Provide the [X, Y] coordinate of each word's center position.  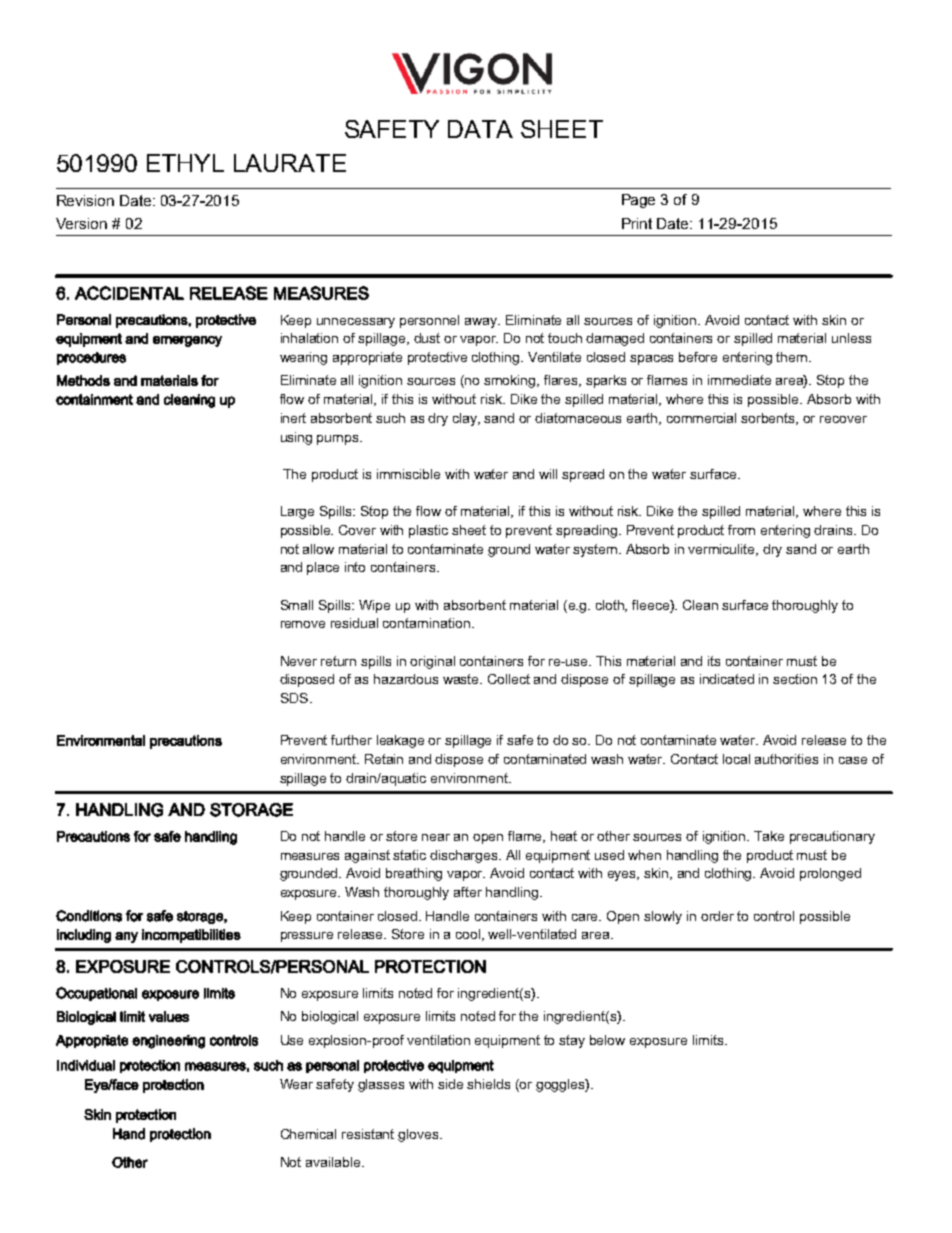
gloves [419, 1135]
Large [297, 512]
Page [638, 201]
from [741, 530]
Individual [86, 1065]
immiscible [408, 474]
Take [769, 836]
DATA [480, 129]
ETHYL [185, 163]
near [436, 837]
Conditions [89, 916]
